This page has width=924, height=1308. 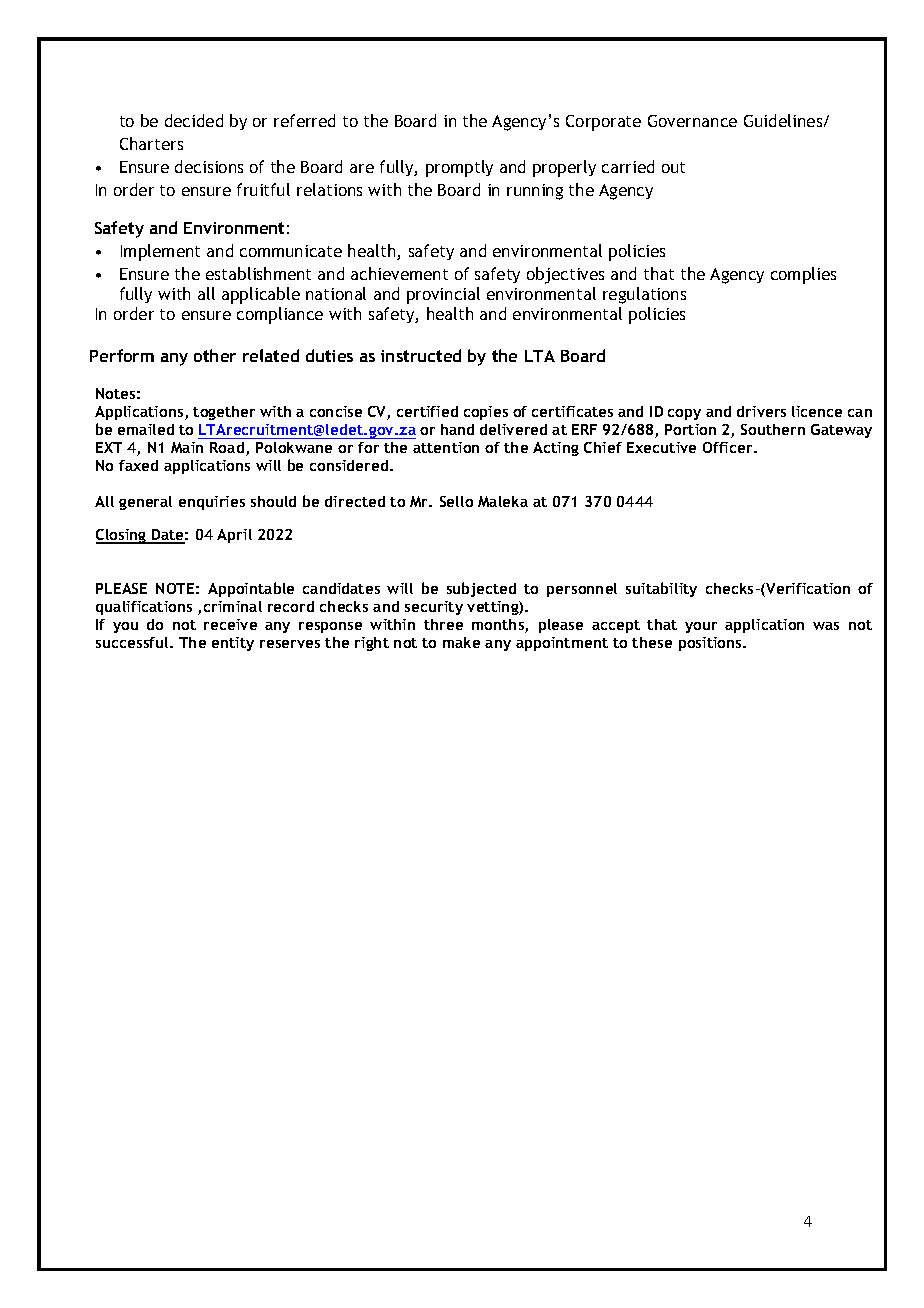 I want to click on promptly, so click(x=459, y=168).
